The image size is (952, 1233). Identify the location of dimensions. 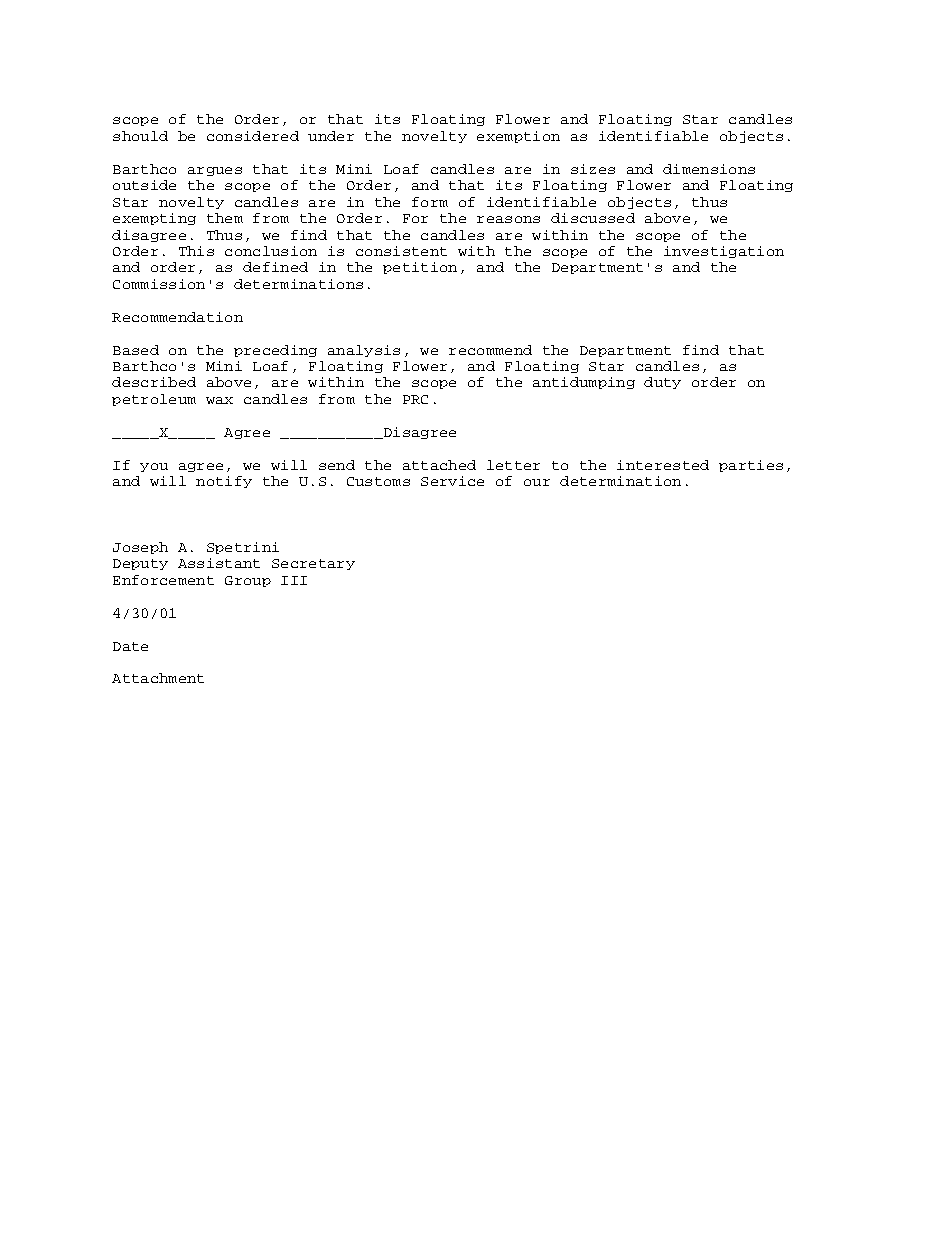
(709, 169).
